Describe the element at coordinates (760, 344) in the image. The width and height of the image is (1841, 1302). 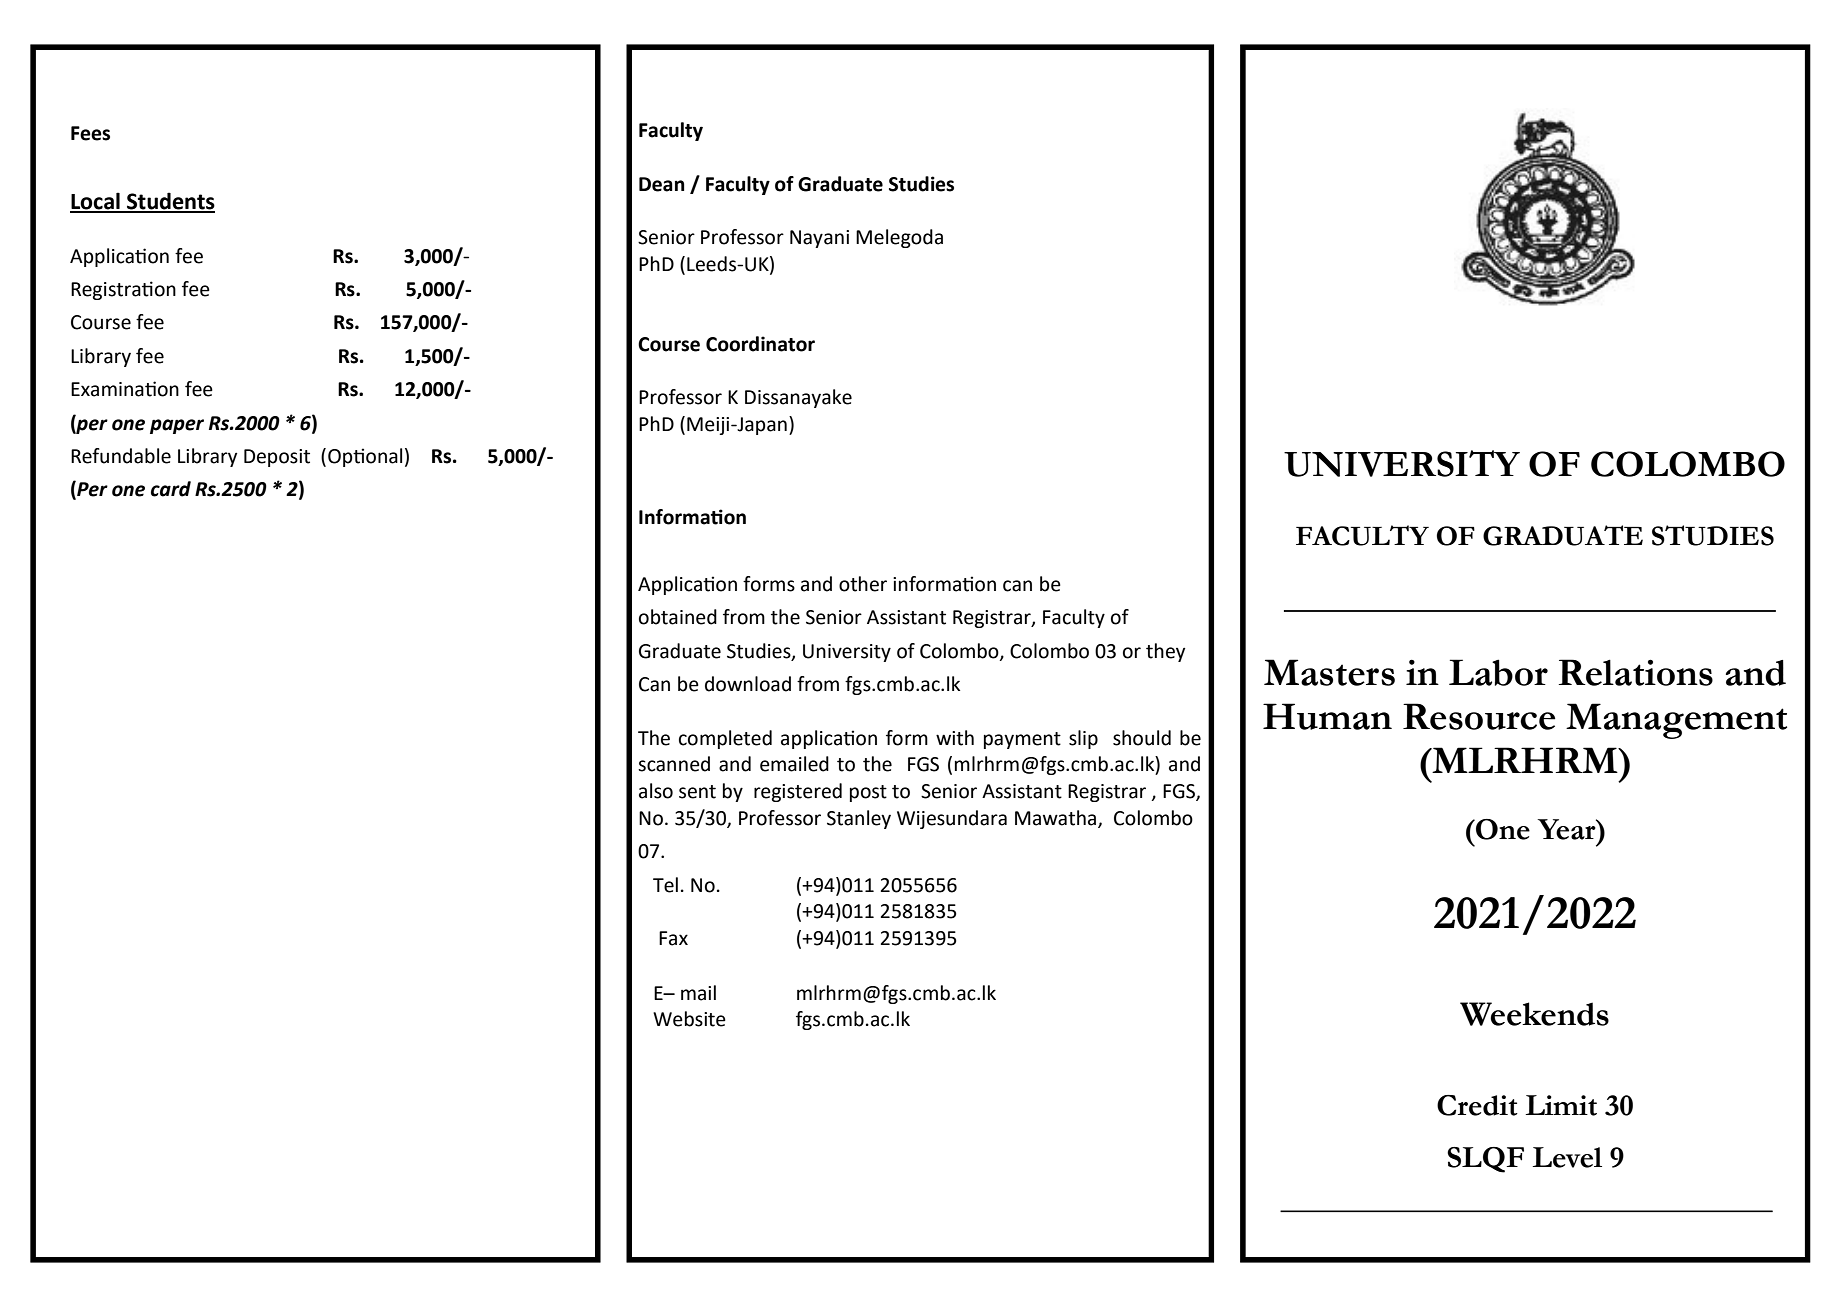
I see `Coordinator` at that location.
